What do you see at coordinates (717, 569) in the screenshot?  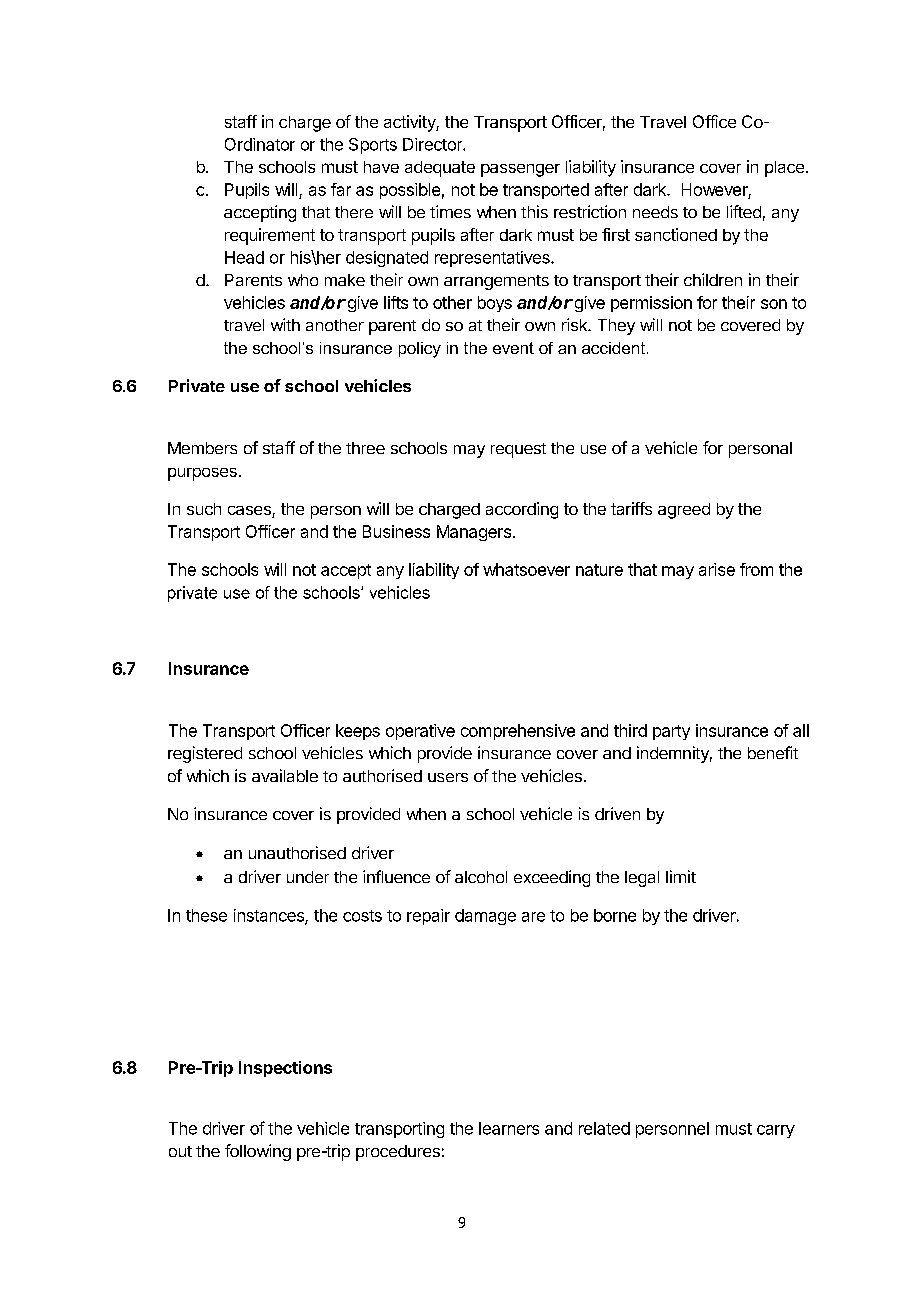 I see `arise` at bounding box center [717, 569].
